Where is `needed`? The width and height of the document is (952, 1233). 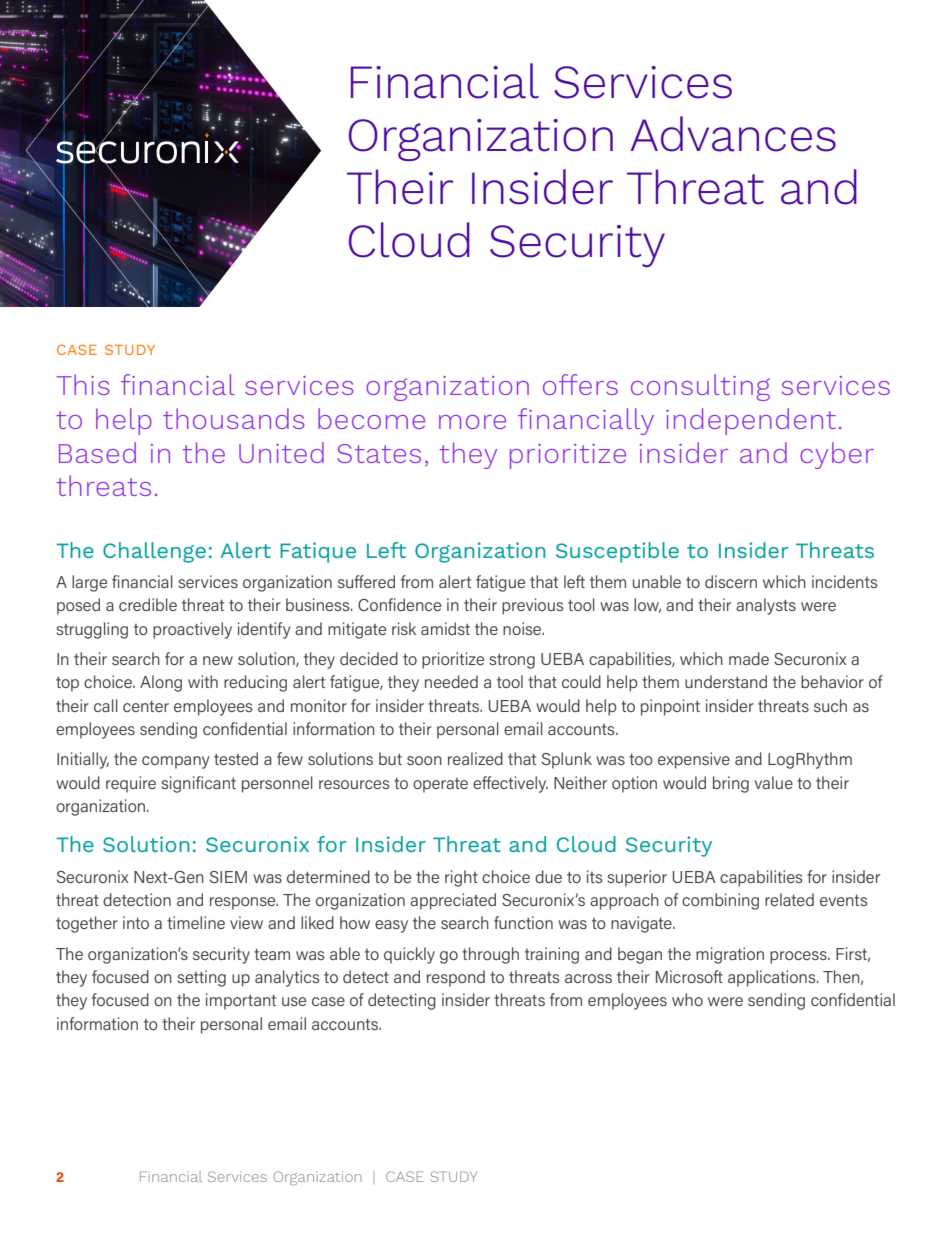 needed is located at coordinates (451, 681).
